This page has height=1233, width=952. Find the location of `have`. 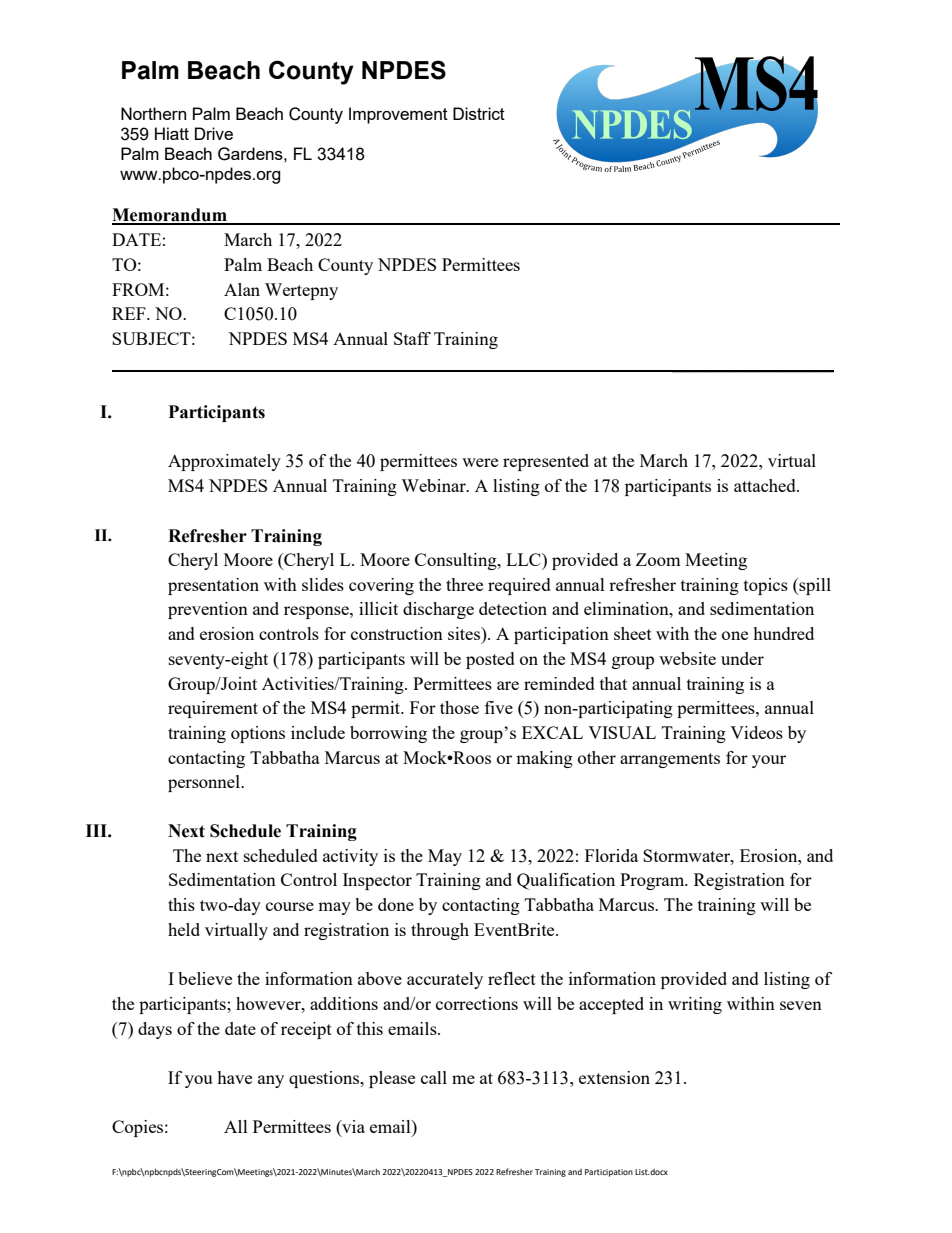

have is located at coordinates (234, 1077).
